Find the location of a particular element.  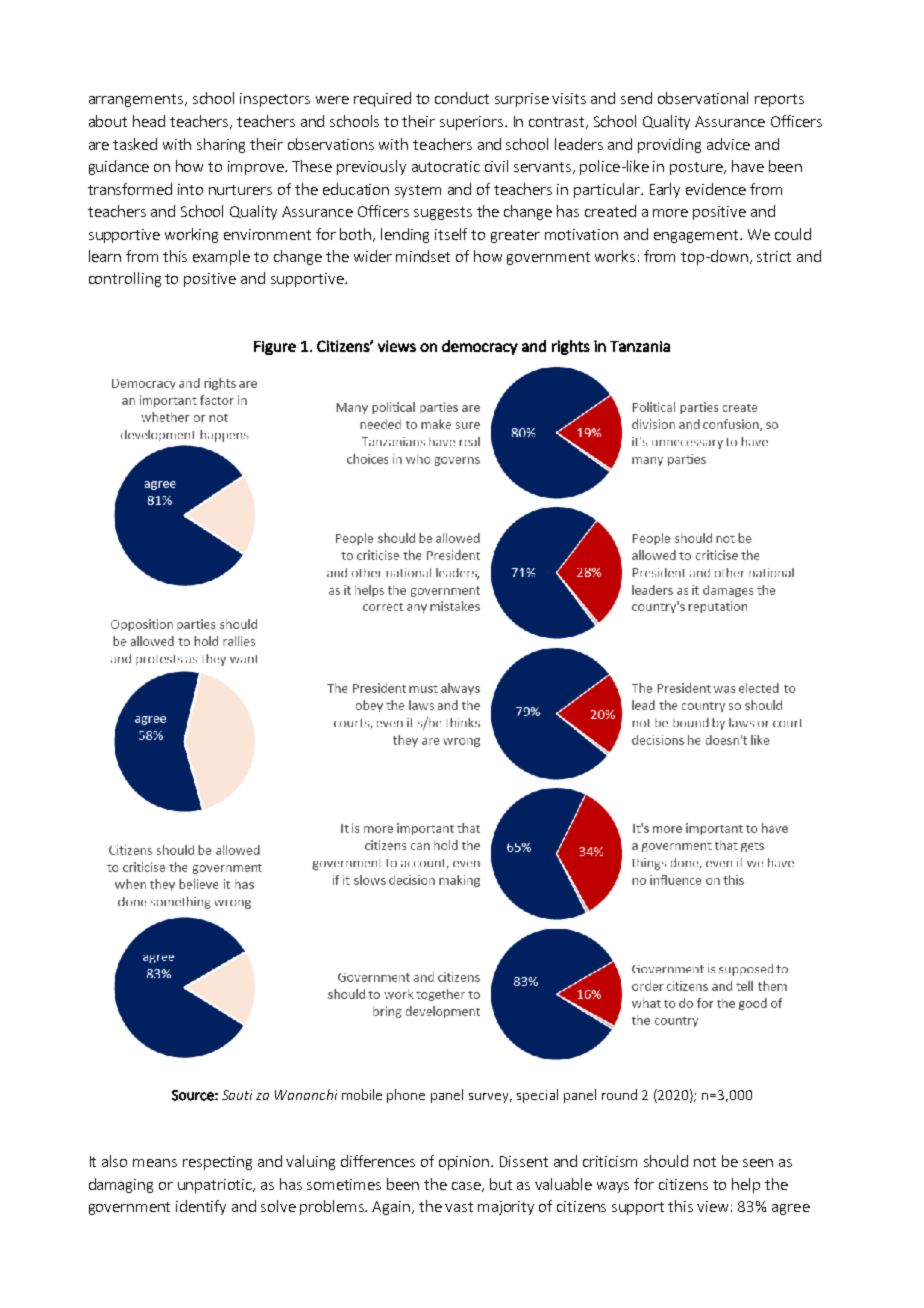

controlling is located at coordinates (125, 279).
